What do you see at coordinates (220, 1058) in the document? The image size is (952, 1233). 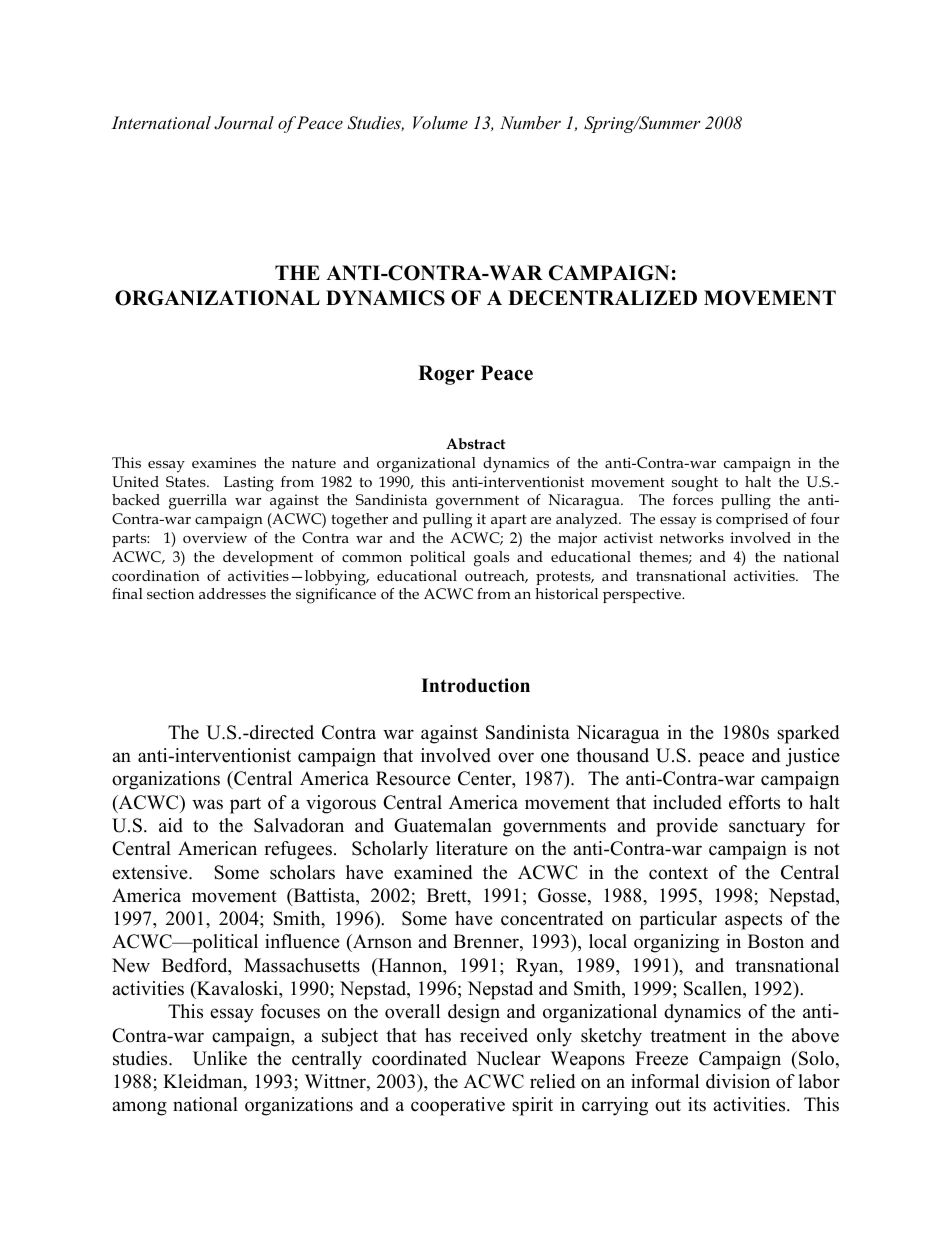 I see `Unlike` at bounding box center [220, 1058].
